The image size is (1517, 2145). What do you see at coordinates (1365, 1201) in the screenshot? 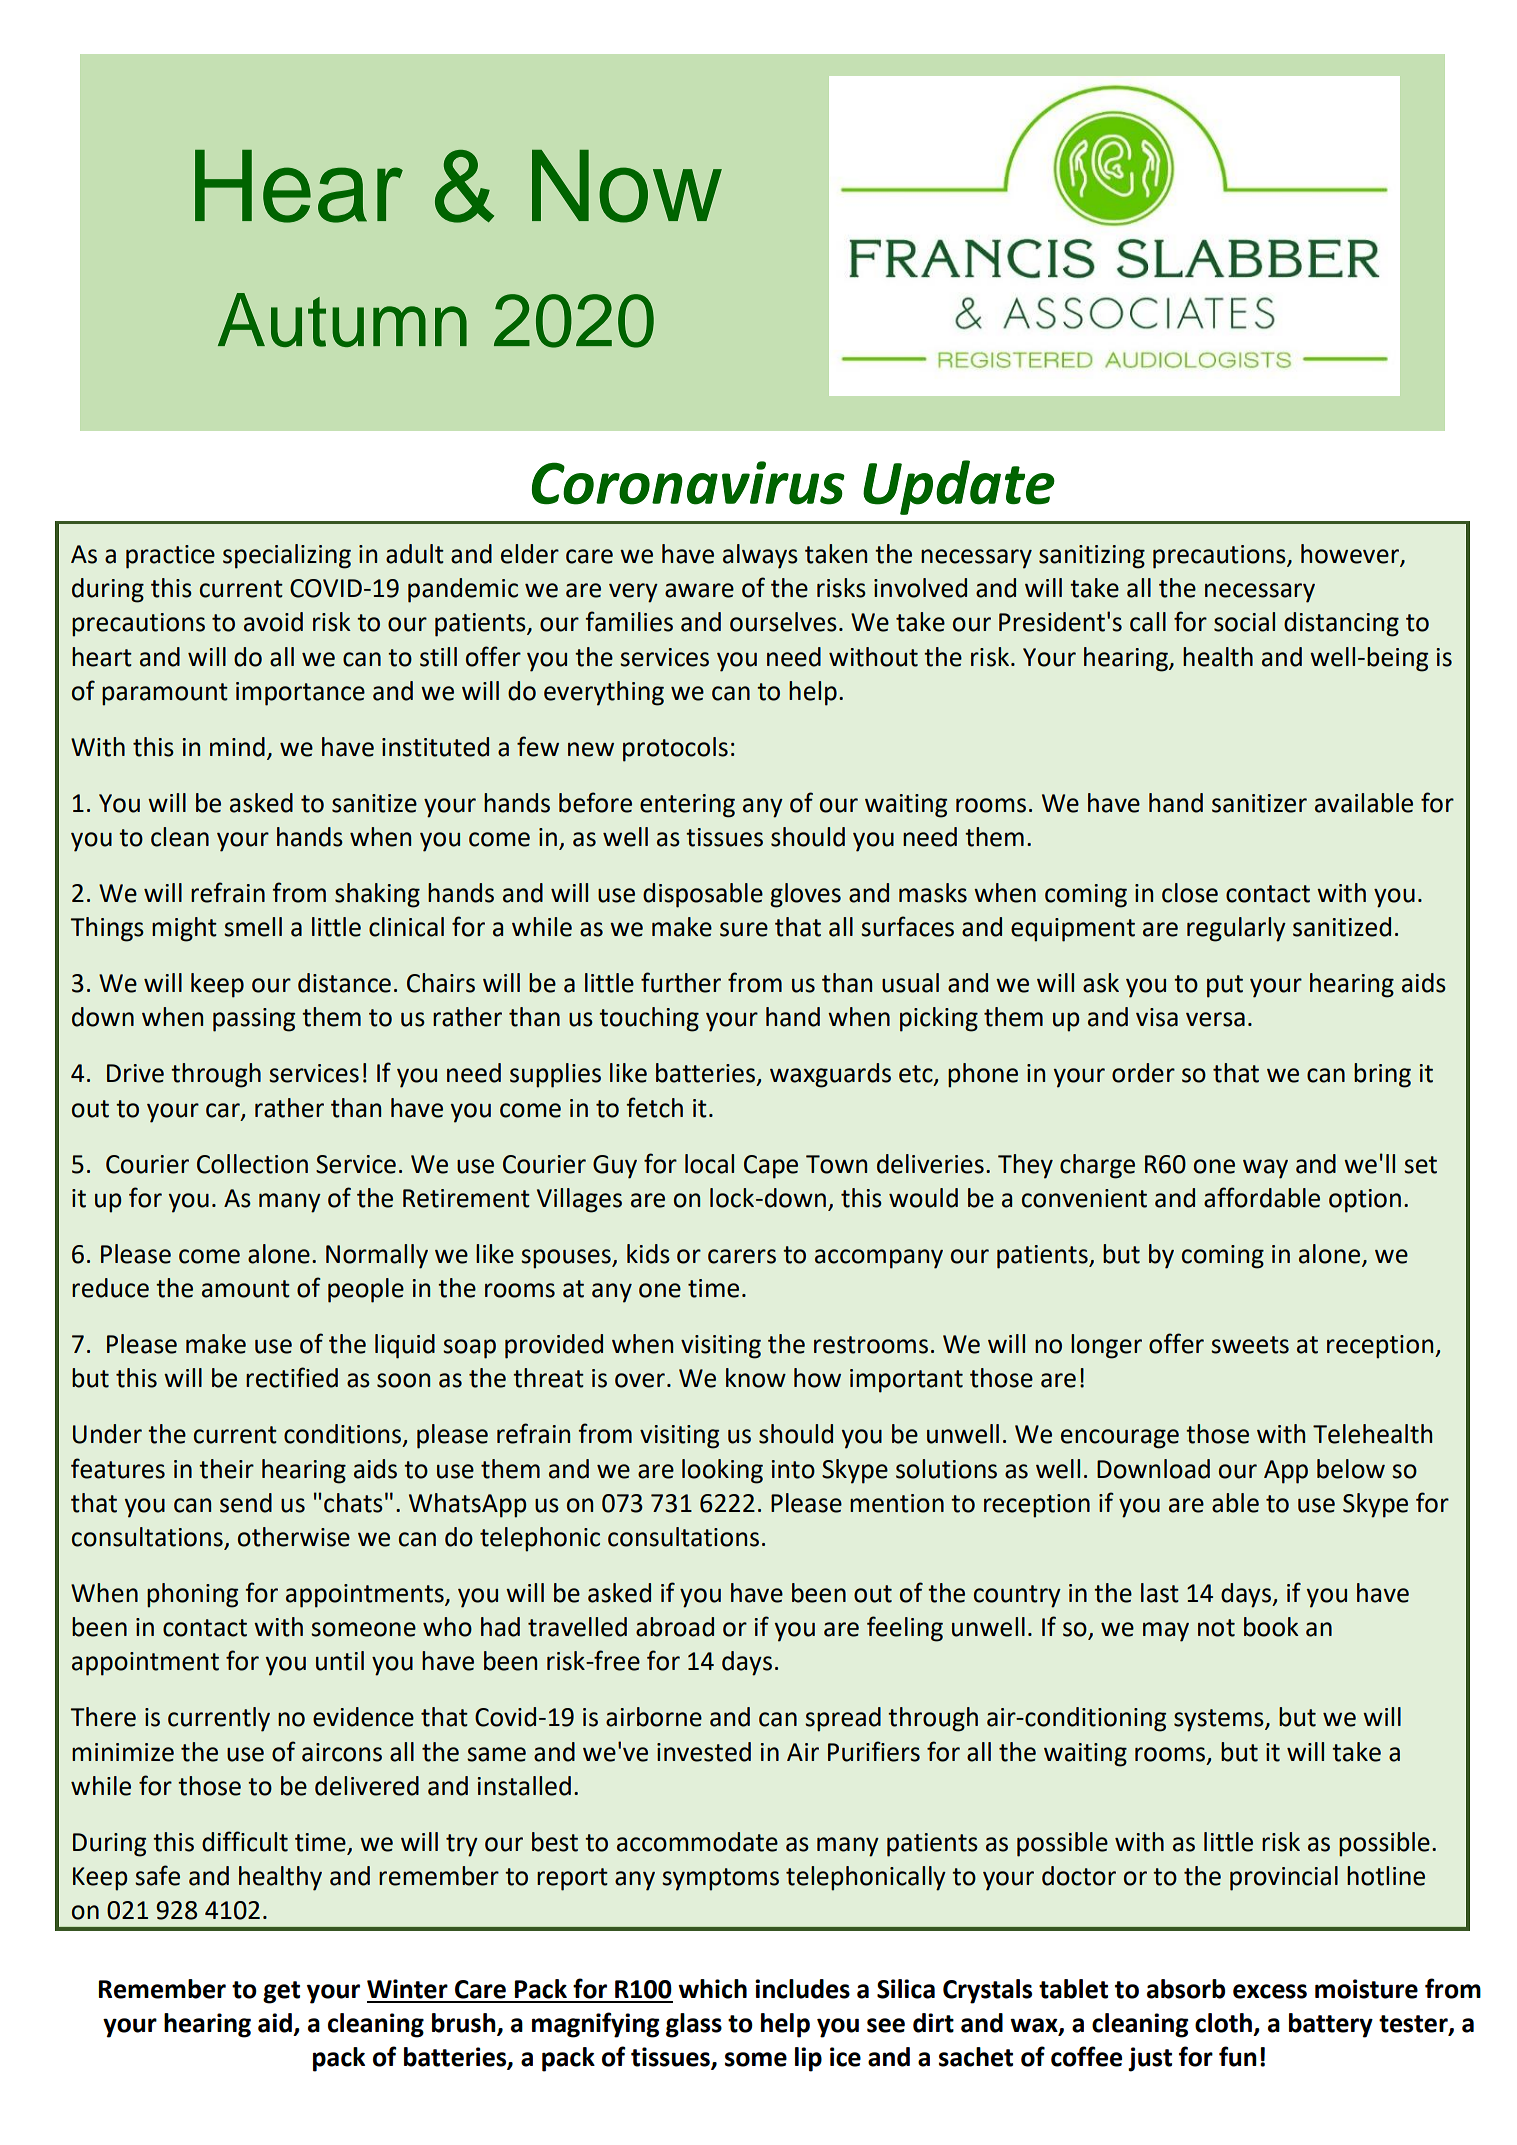
I see `option` at bounding box center [1365, 1201].
